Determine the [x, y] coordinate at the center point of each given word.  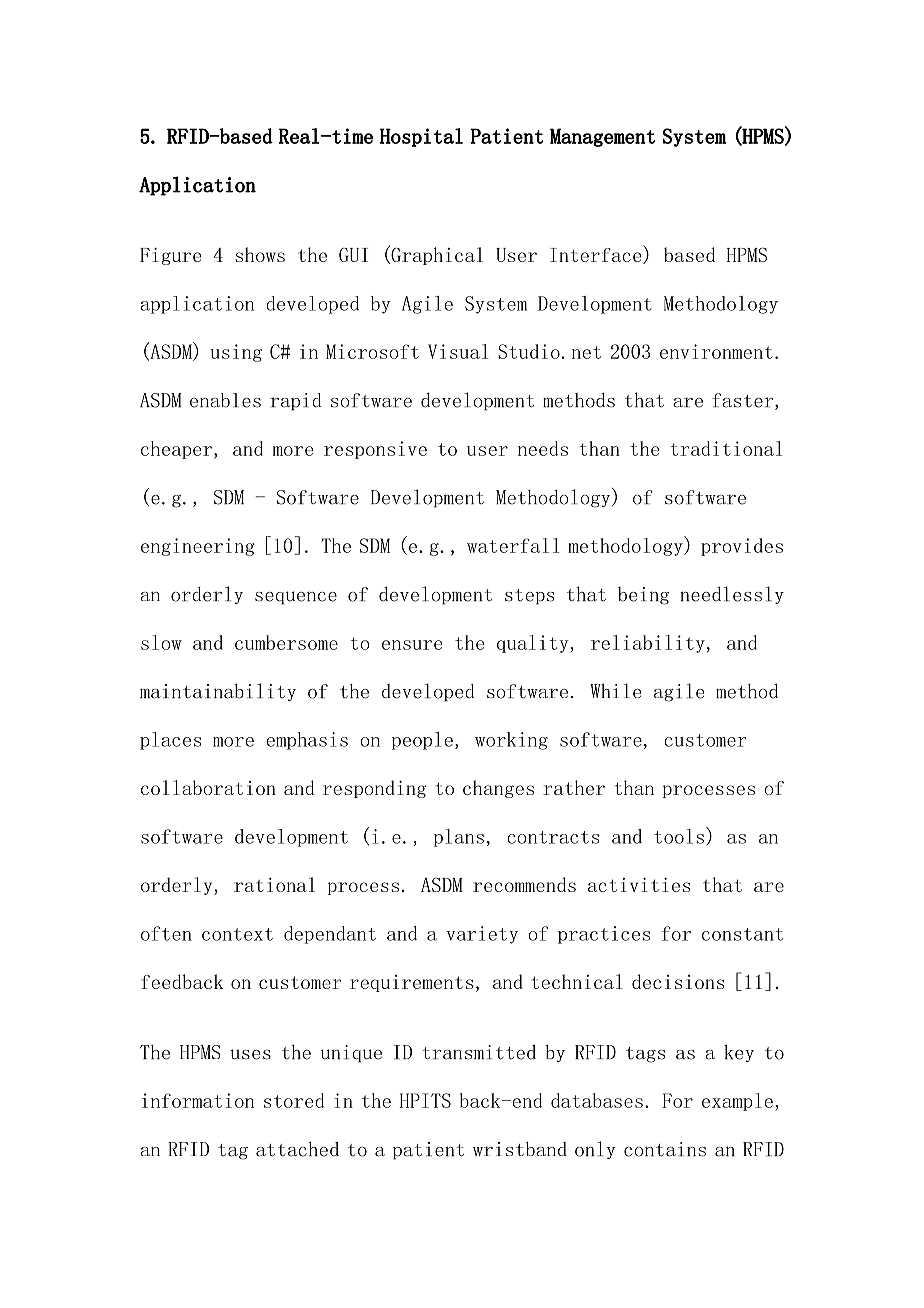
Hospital [421, 137]
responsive [375, 450]
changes [498, 789]
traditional [726, 448]
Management [602, 137]
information [198, 1100]
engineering [198, 547]
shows [260, 254]
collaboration [208, 787]
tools [679, 836]
